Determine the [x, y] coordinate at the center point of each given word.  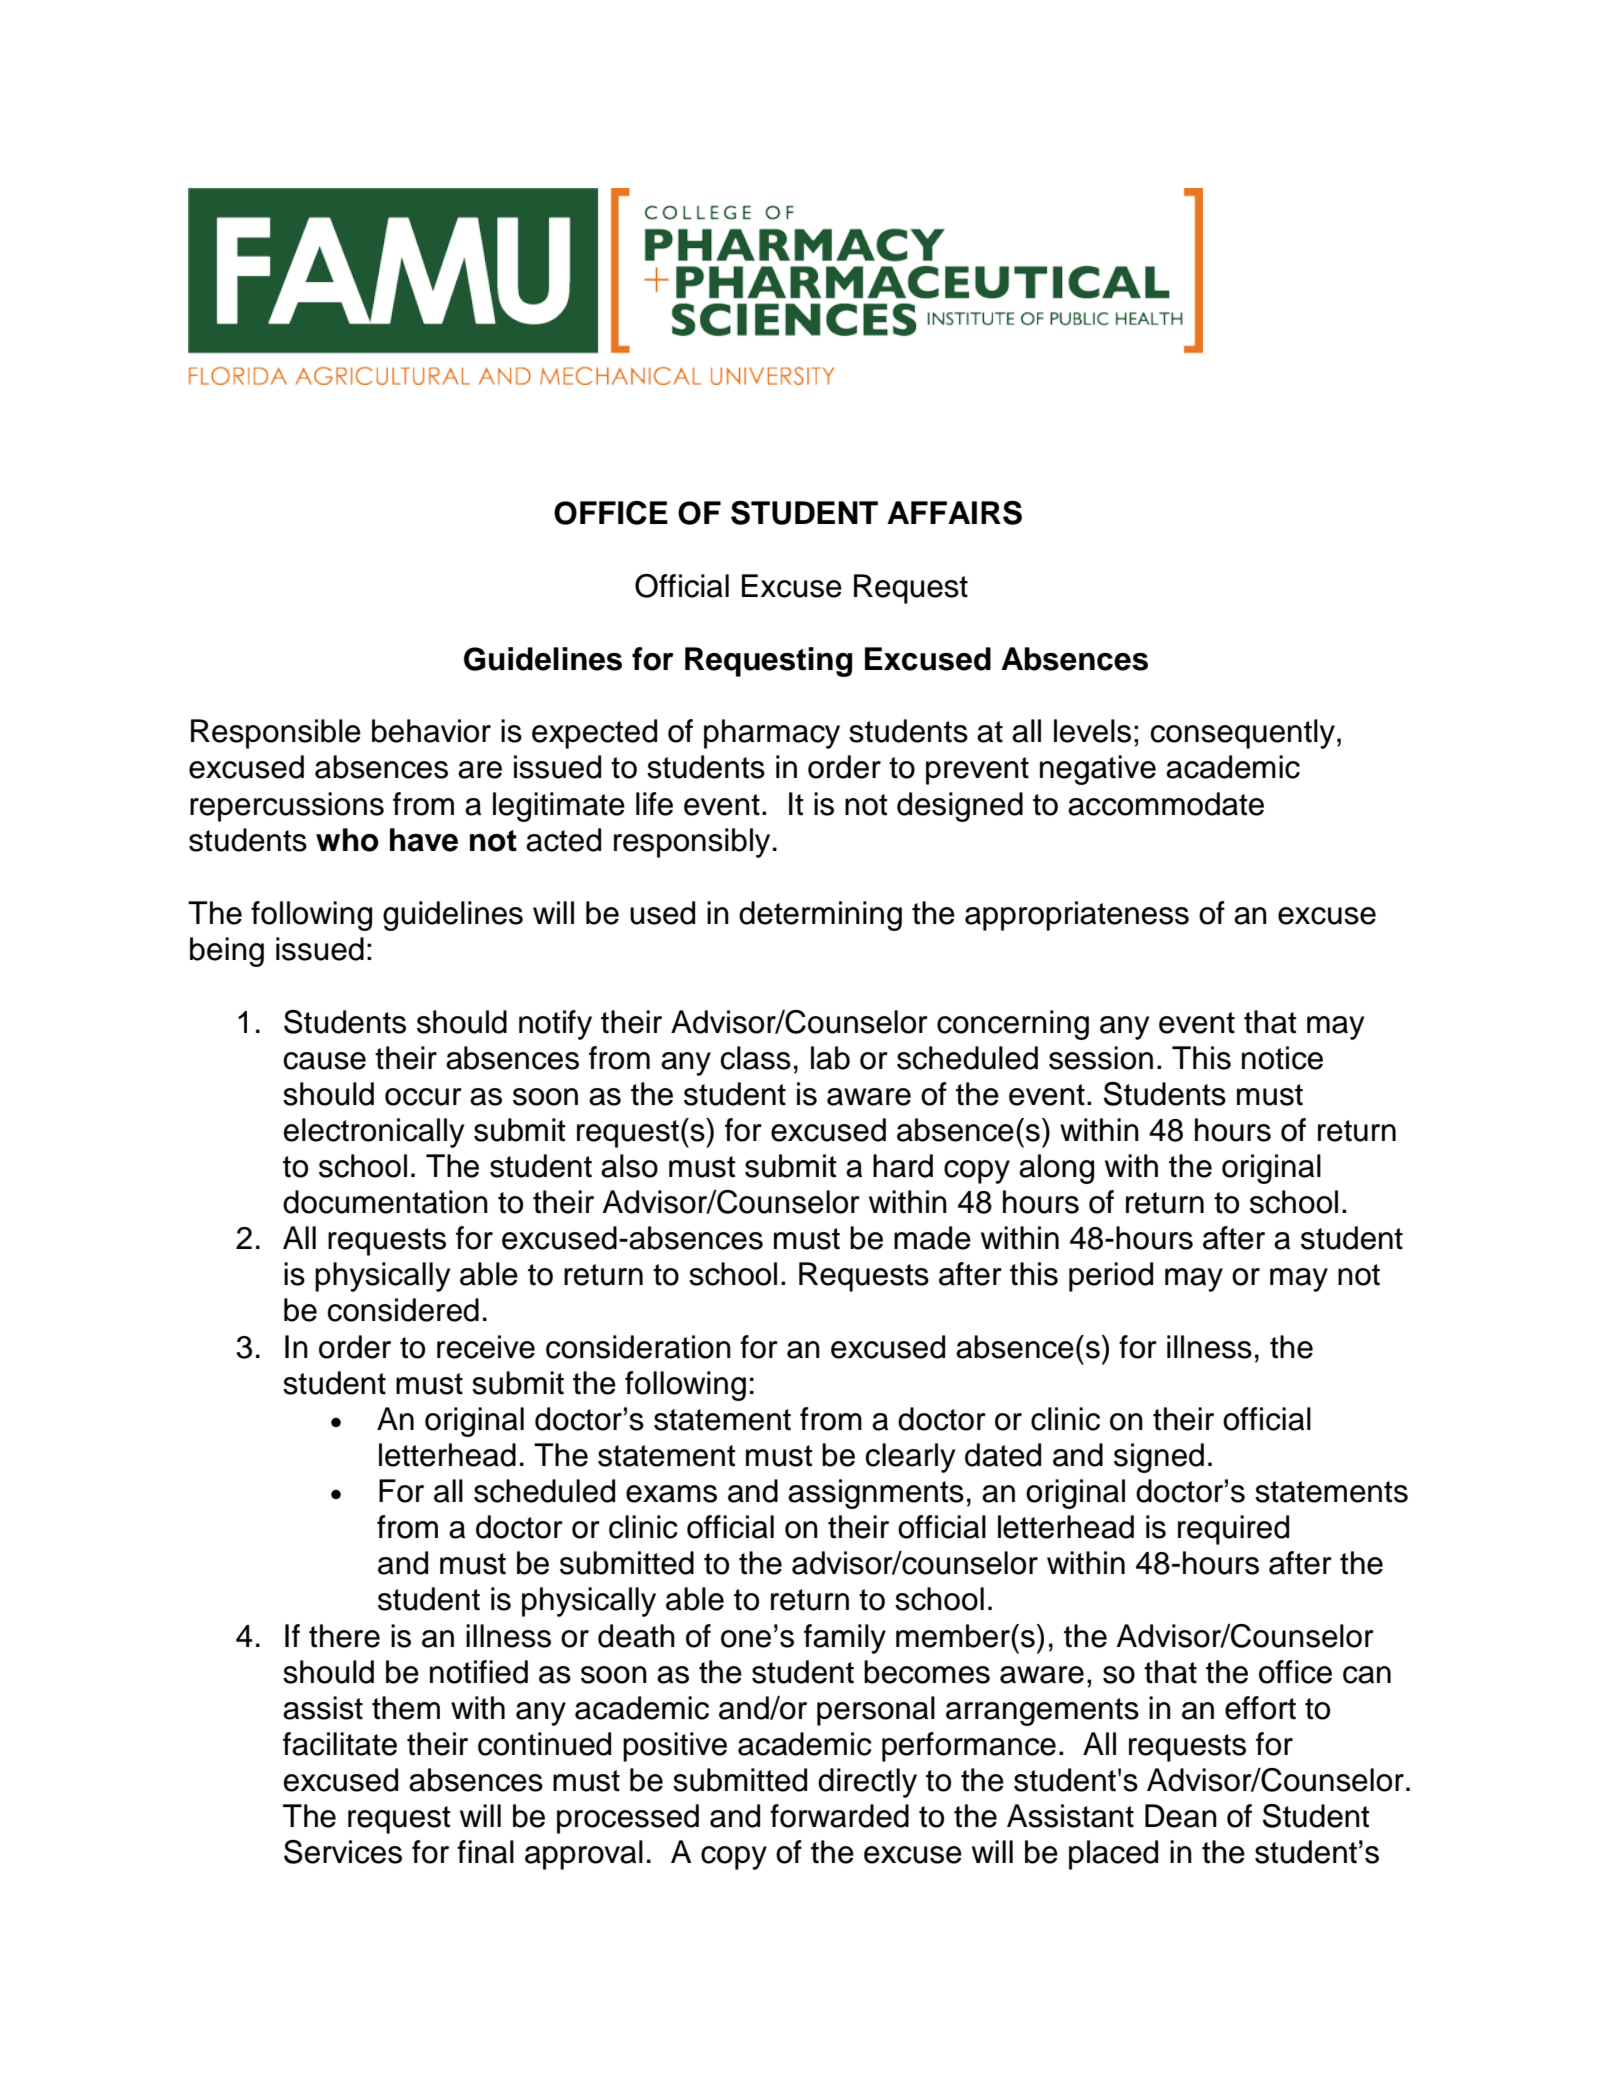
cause [325, 1061]
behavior [431, 731]
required [1233, 1530]
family [845, 1639]
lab [830, 1058]
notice [1282, 1058]
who [347, 840]
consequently [1243, 734]
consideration [638, 1347]
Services [343, 1852]
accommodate [1166, 804]
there [344, 1636]
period [1111, 1277]
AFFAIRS [954, 513]
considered [403, 1310]
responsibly [692, 843]
